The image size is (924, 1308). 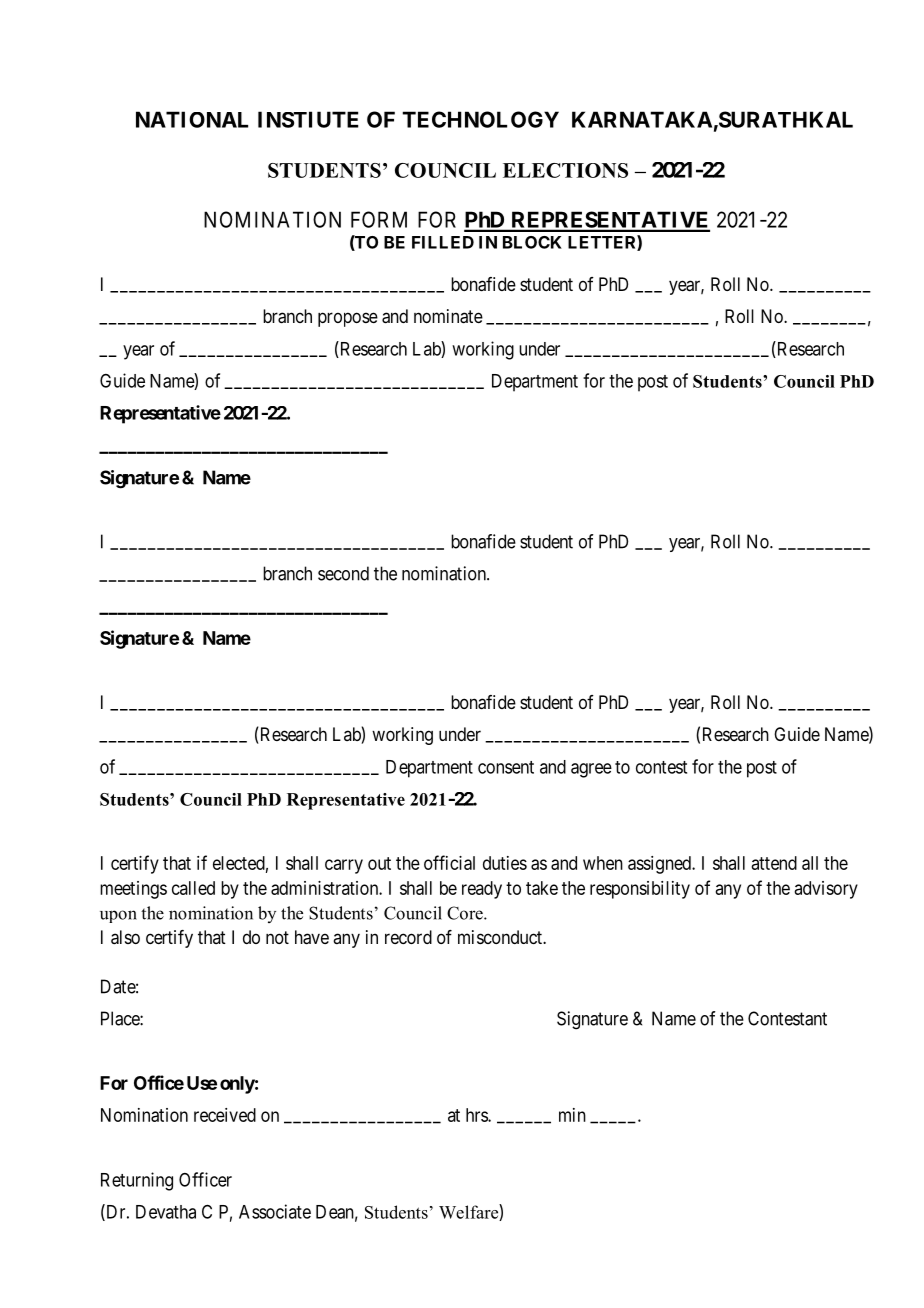 I want to click on nominate, so click(x=448, y=316).
